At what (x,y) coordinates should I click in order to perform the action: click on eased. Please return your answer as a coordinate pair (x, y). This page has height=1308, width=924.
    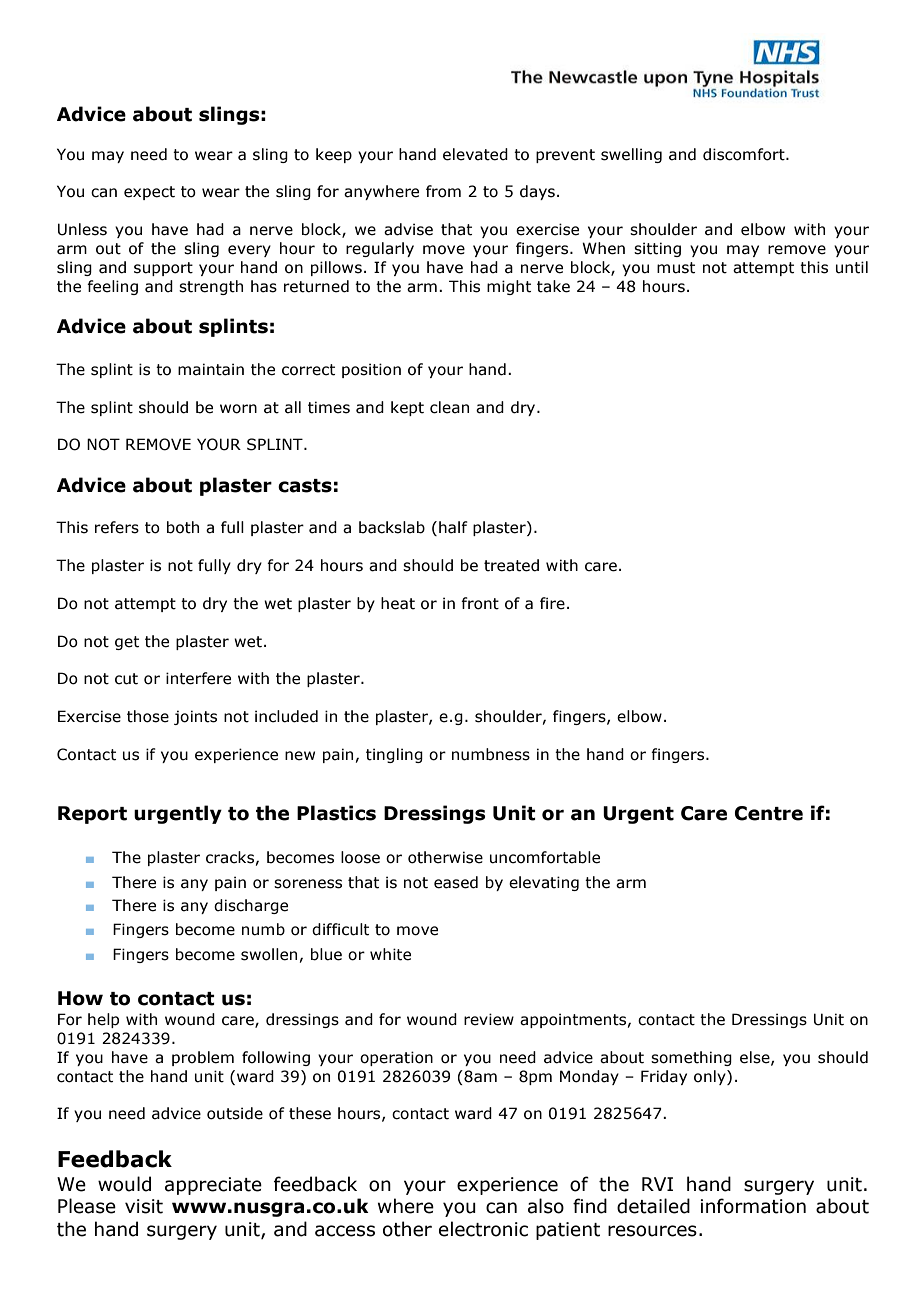
    Looking at the image, I should click on (456, 882).
